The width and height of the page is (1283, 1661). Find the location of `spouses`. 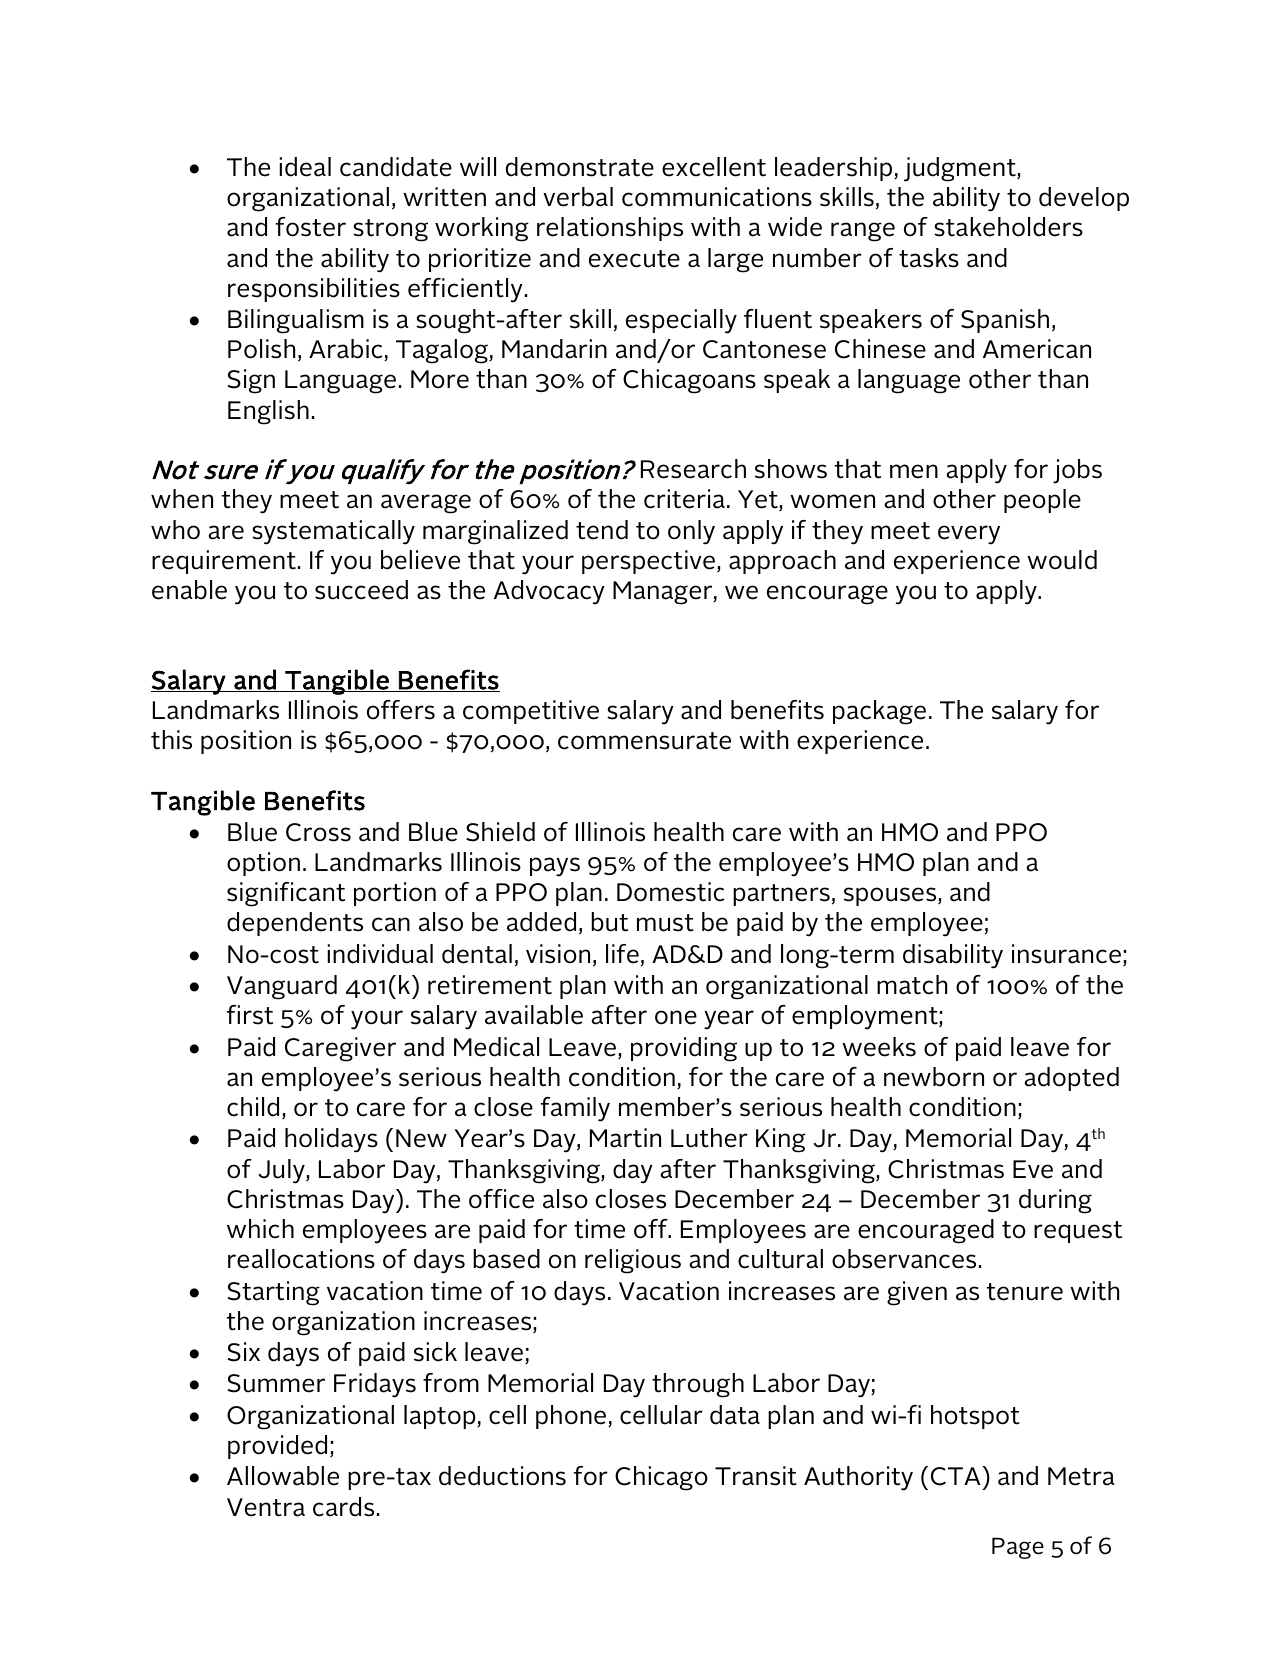

spouses is located at coordinates (891, 896).
